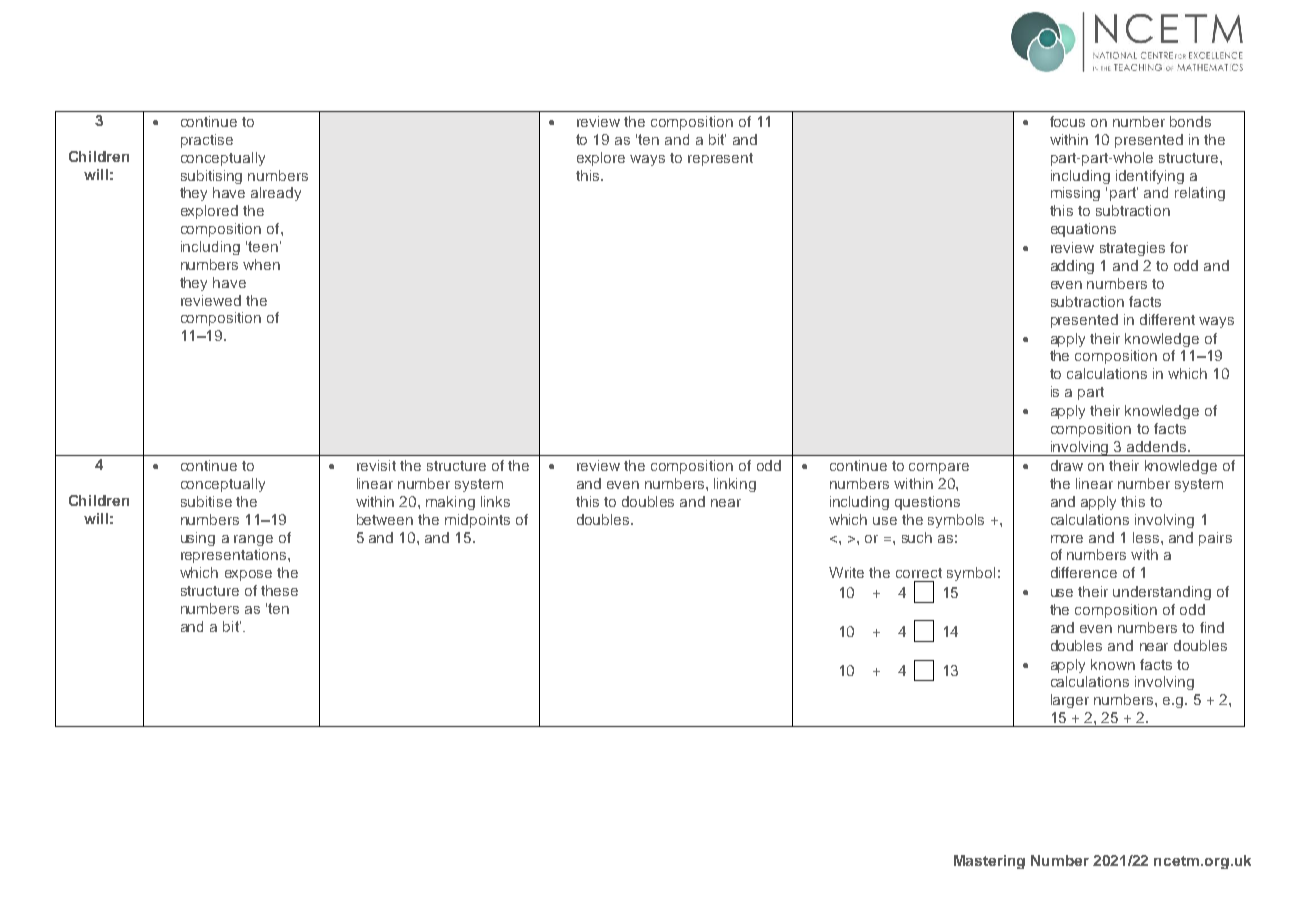 The width and height of the screenshot is (1308, 924). What do you see at coordinates (1113, 664) in the screenshot?
I see `known` at bounding box center [1113, 664].
